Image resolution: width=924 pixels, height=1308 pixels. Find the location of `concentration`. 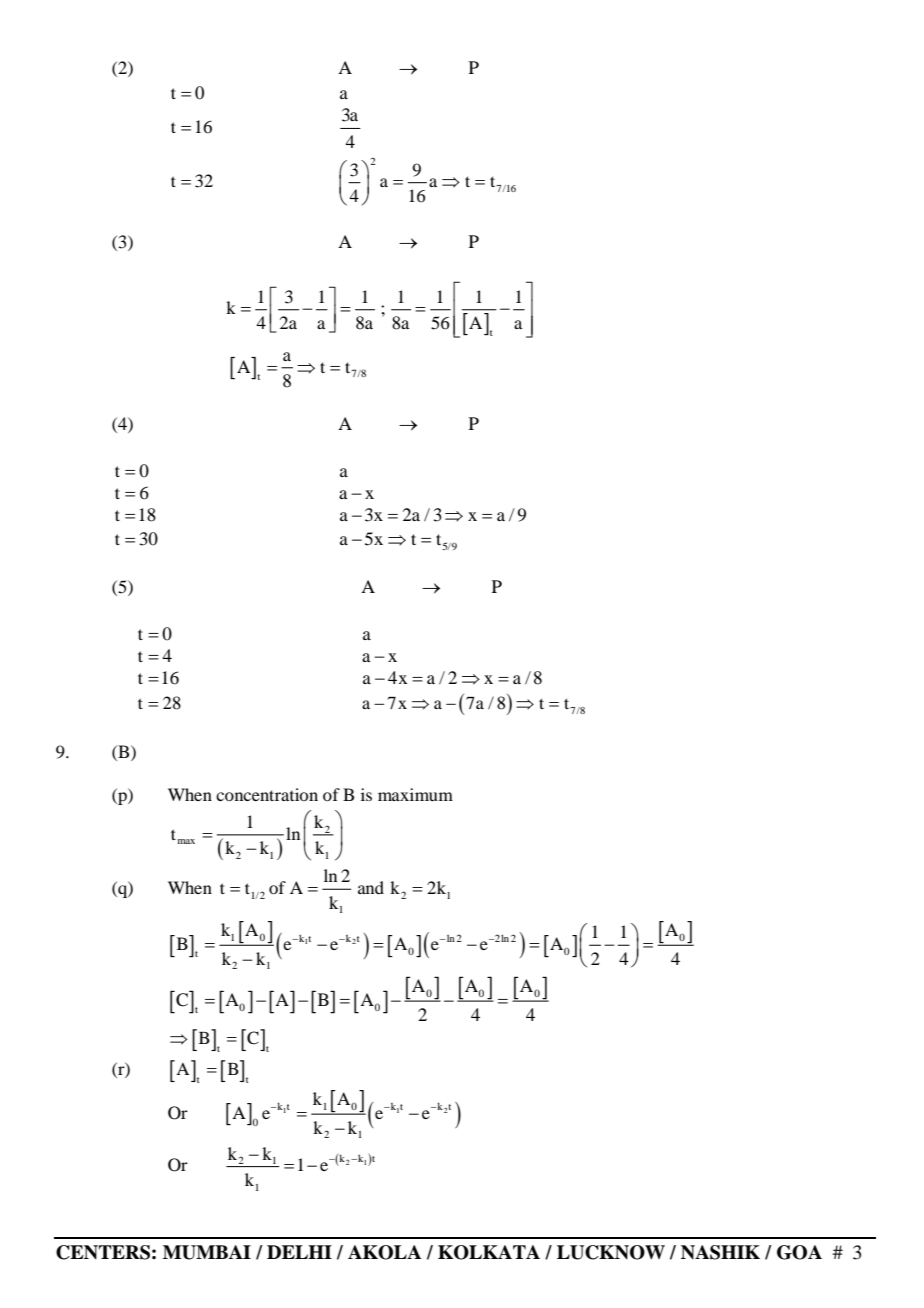

concentration is located at coordinates (267, 794).
